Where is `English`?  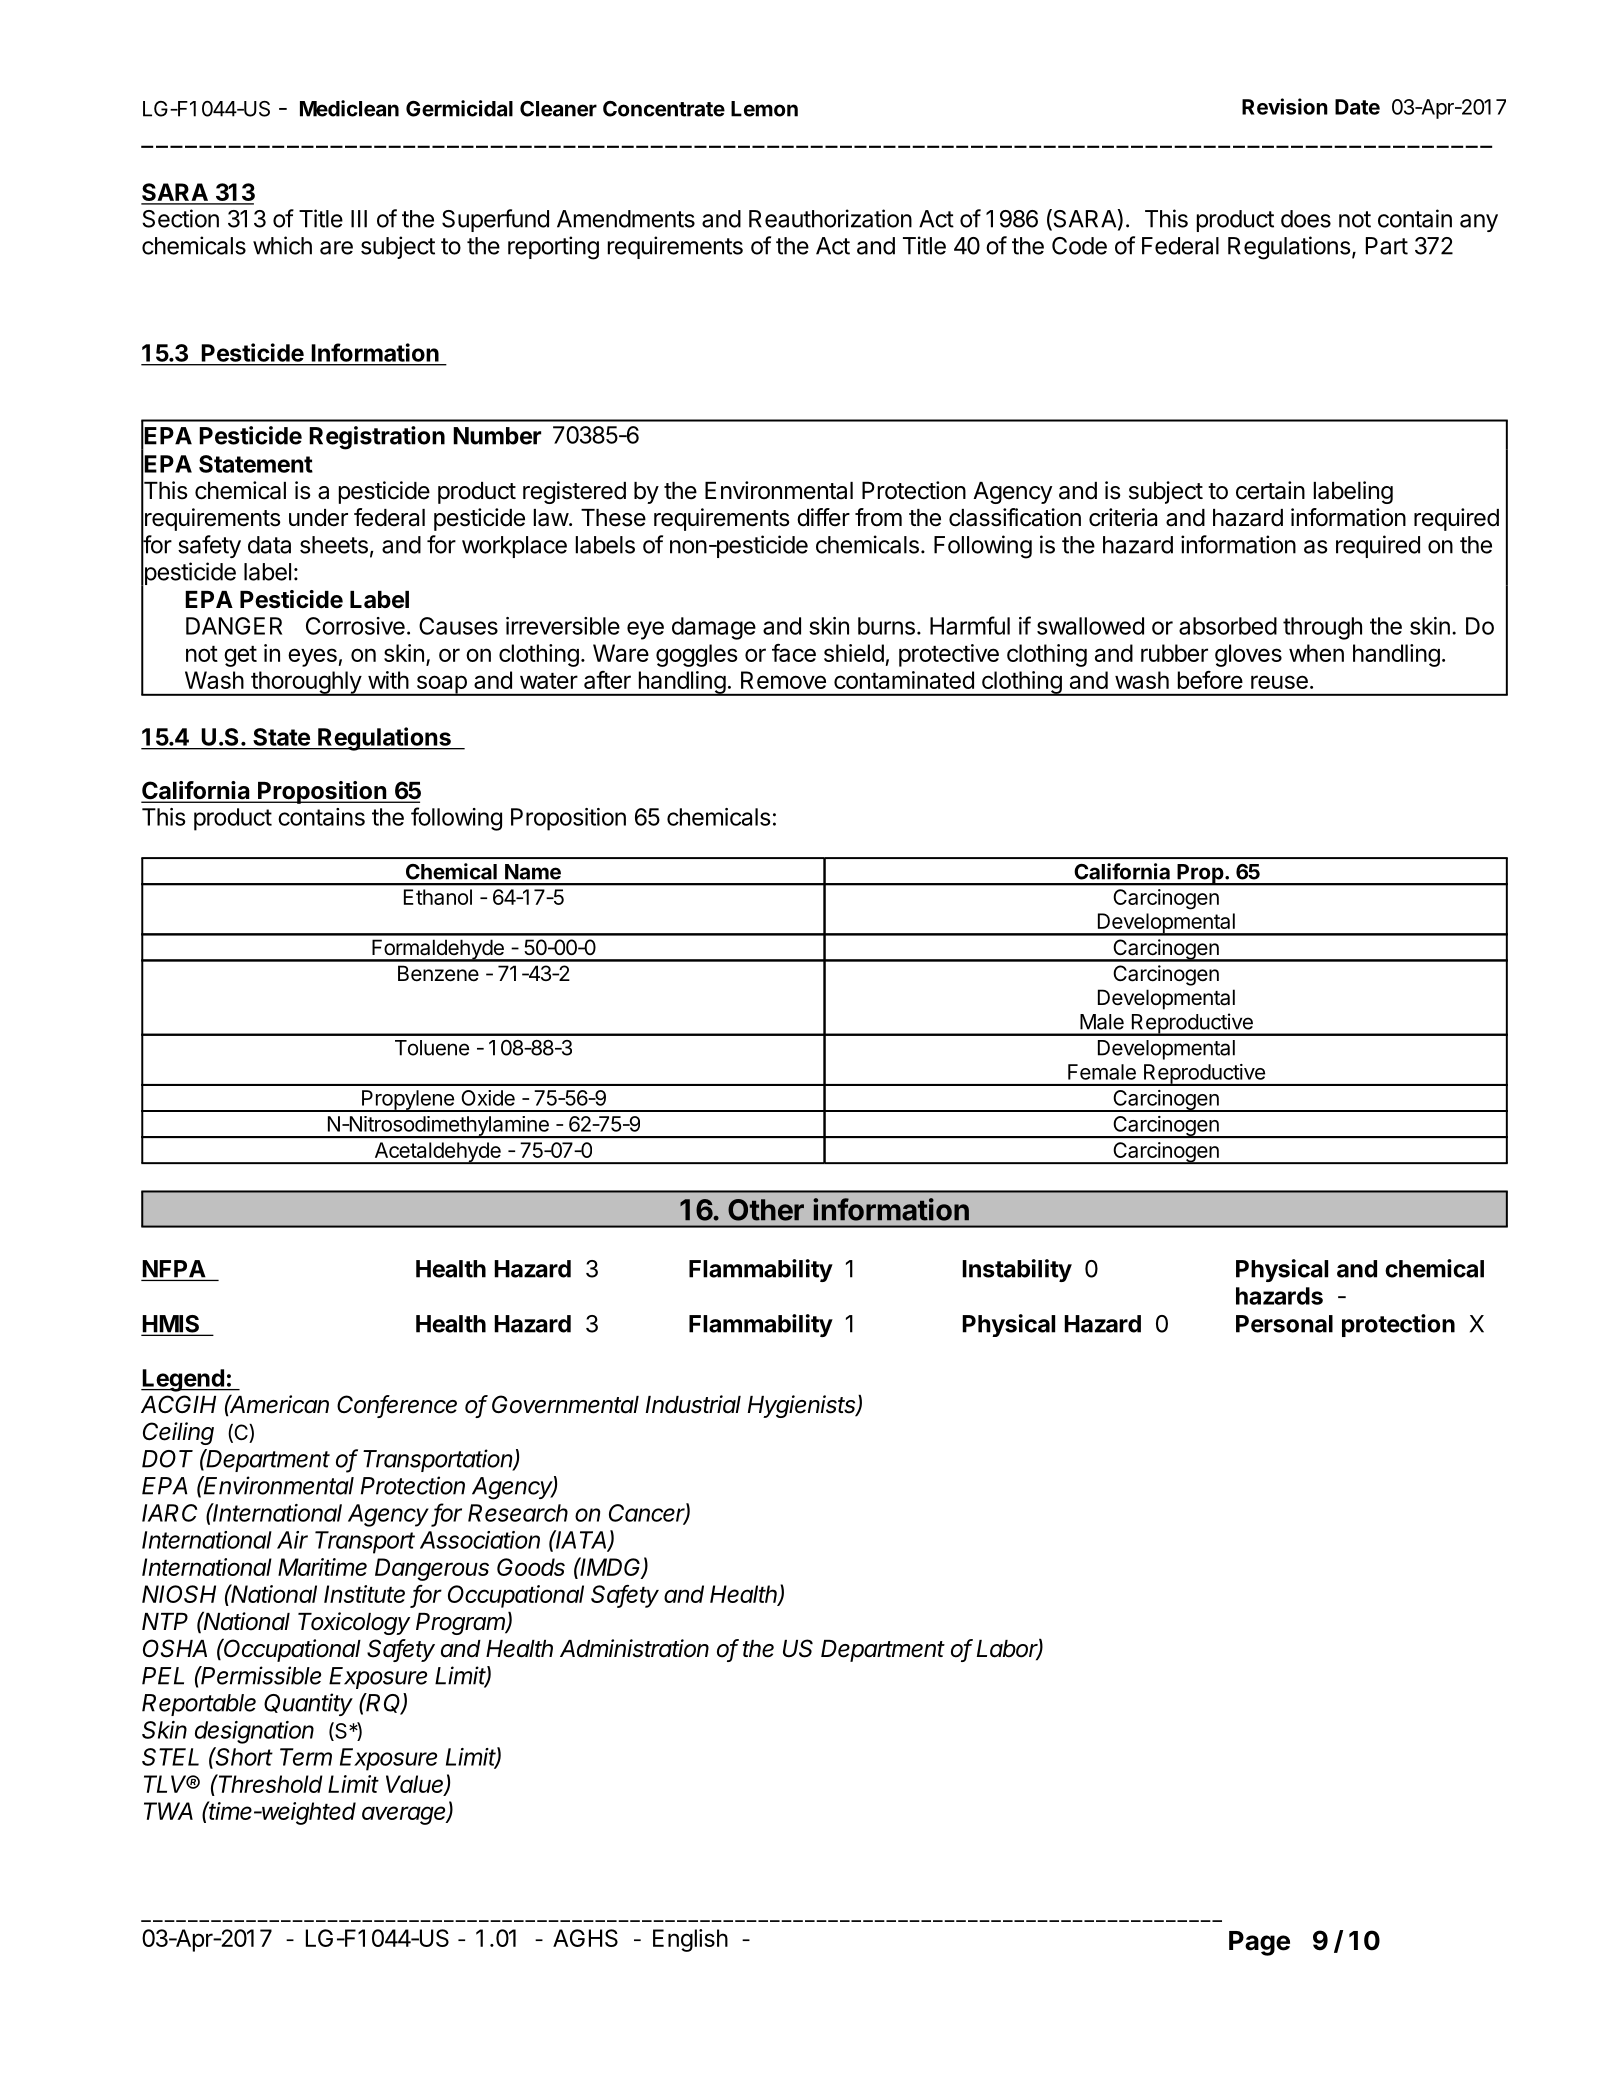 English is located at coordinates (690, 1940).
